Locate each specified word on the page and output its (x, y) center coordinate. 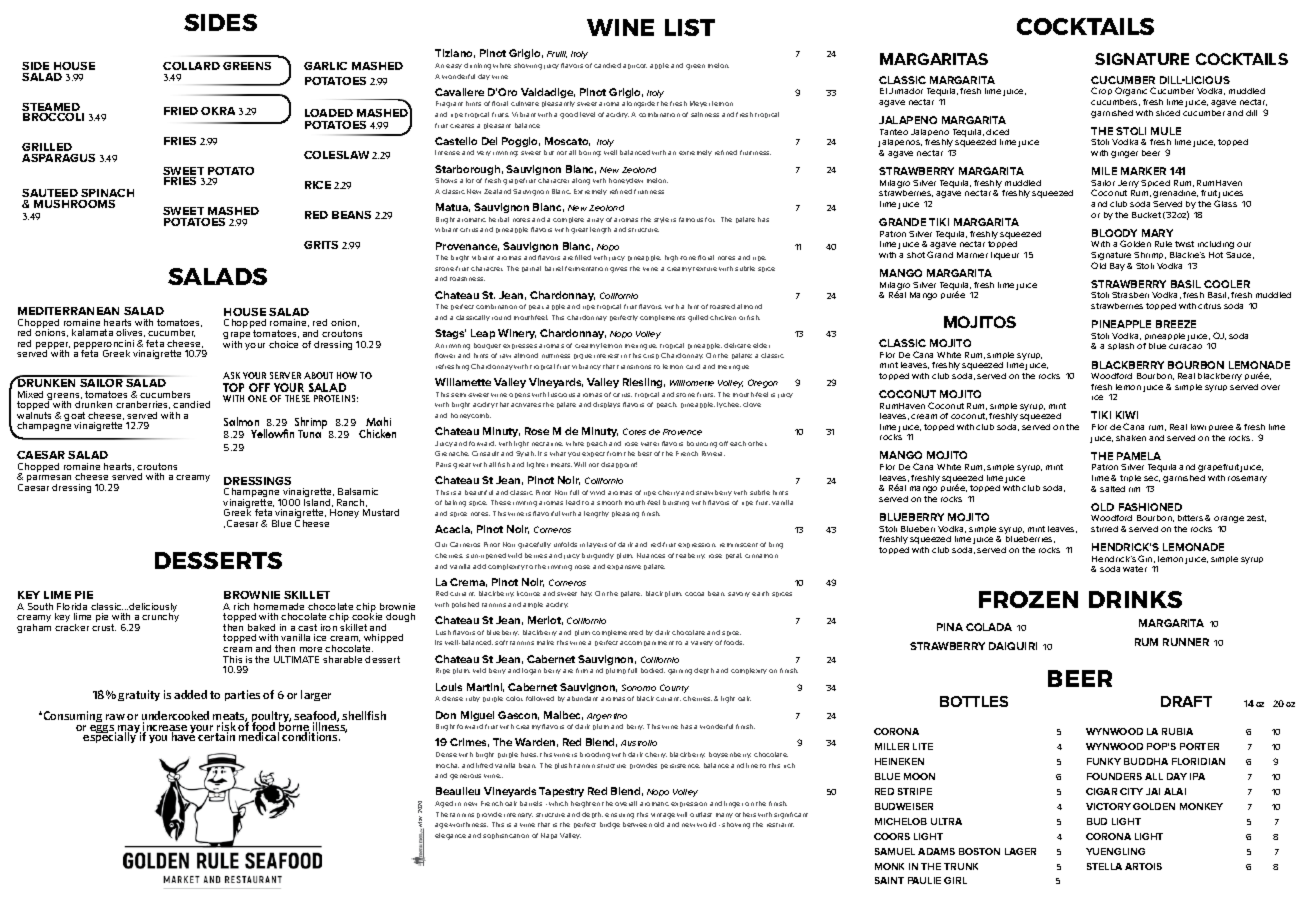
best (645, 453)
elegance (450, 836)
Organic (1131, 91)
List (690, 27)
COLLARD (191, 66)
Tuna (310, 433)
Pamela (1139, 456)
